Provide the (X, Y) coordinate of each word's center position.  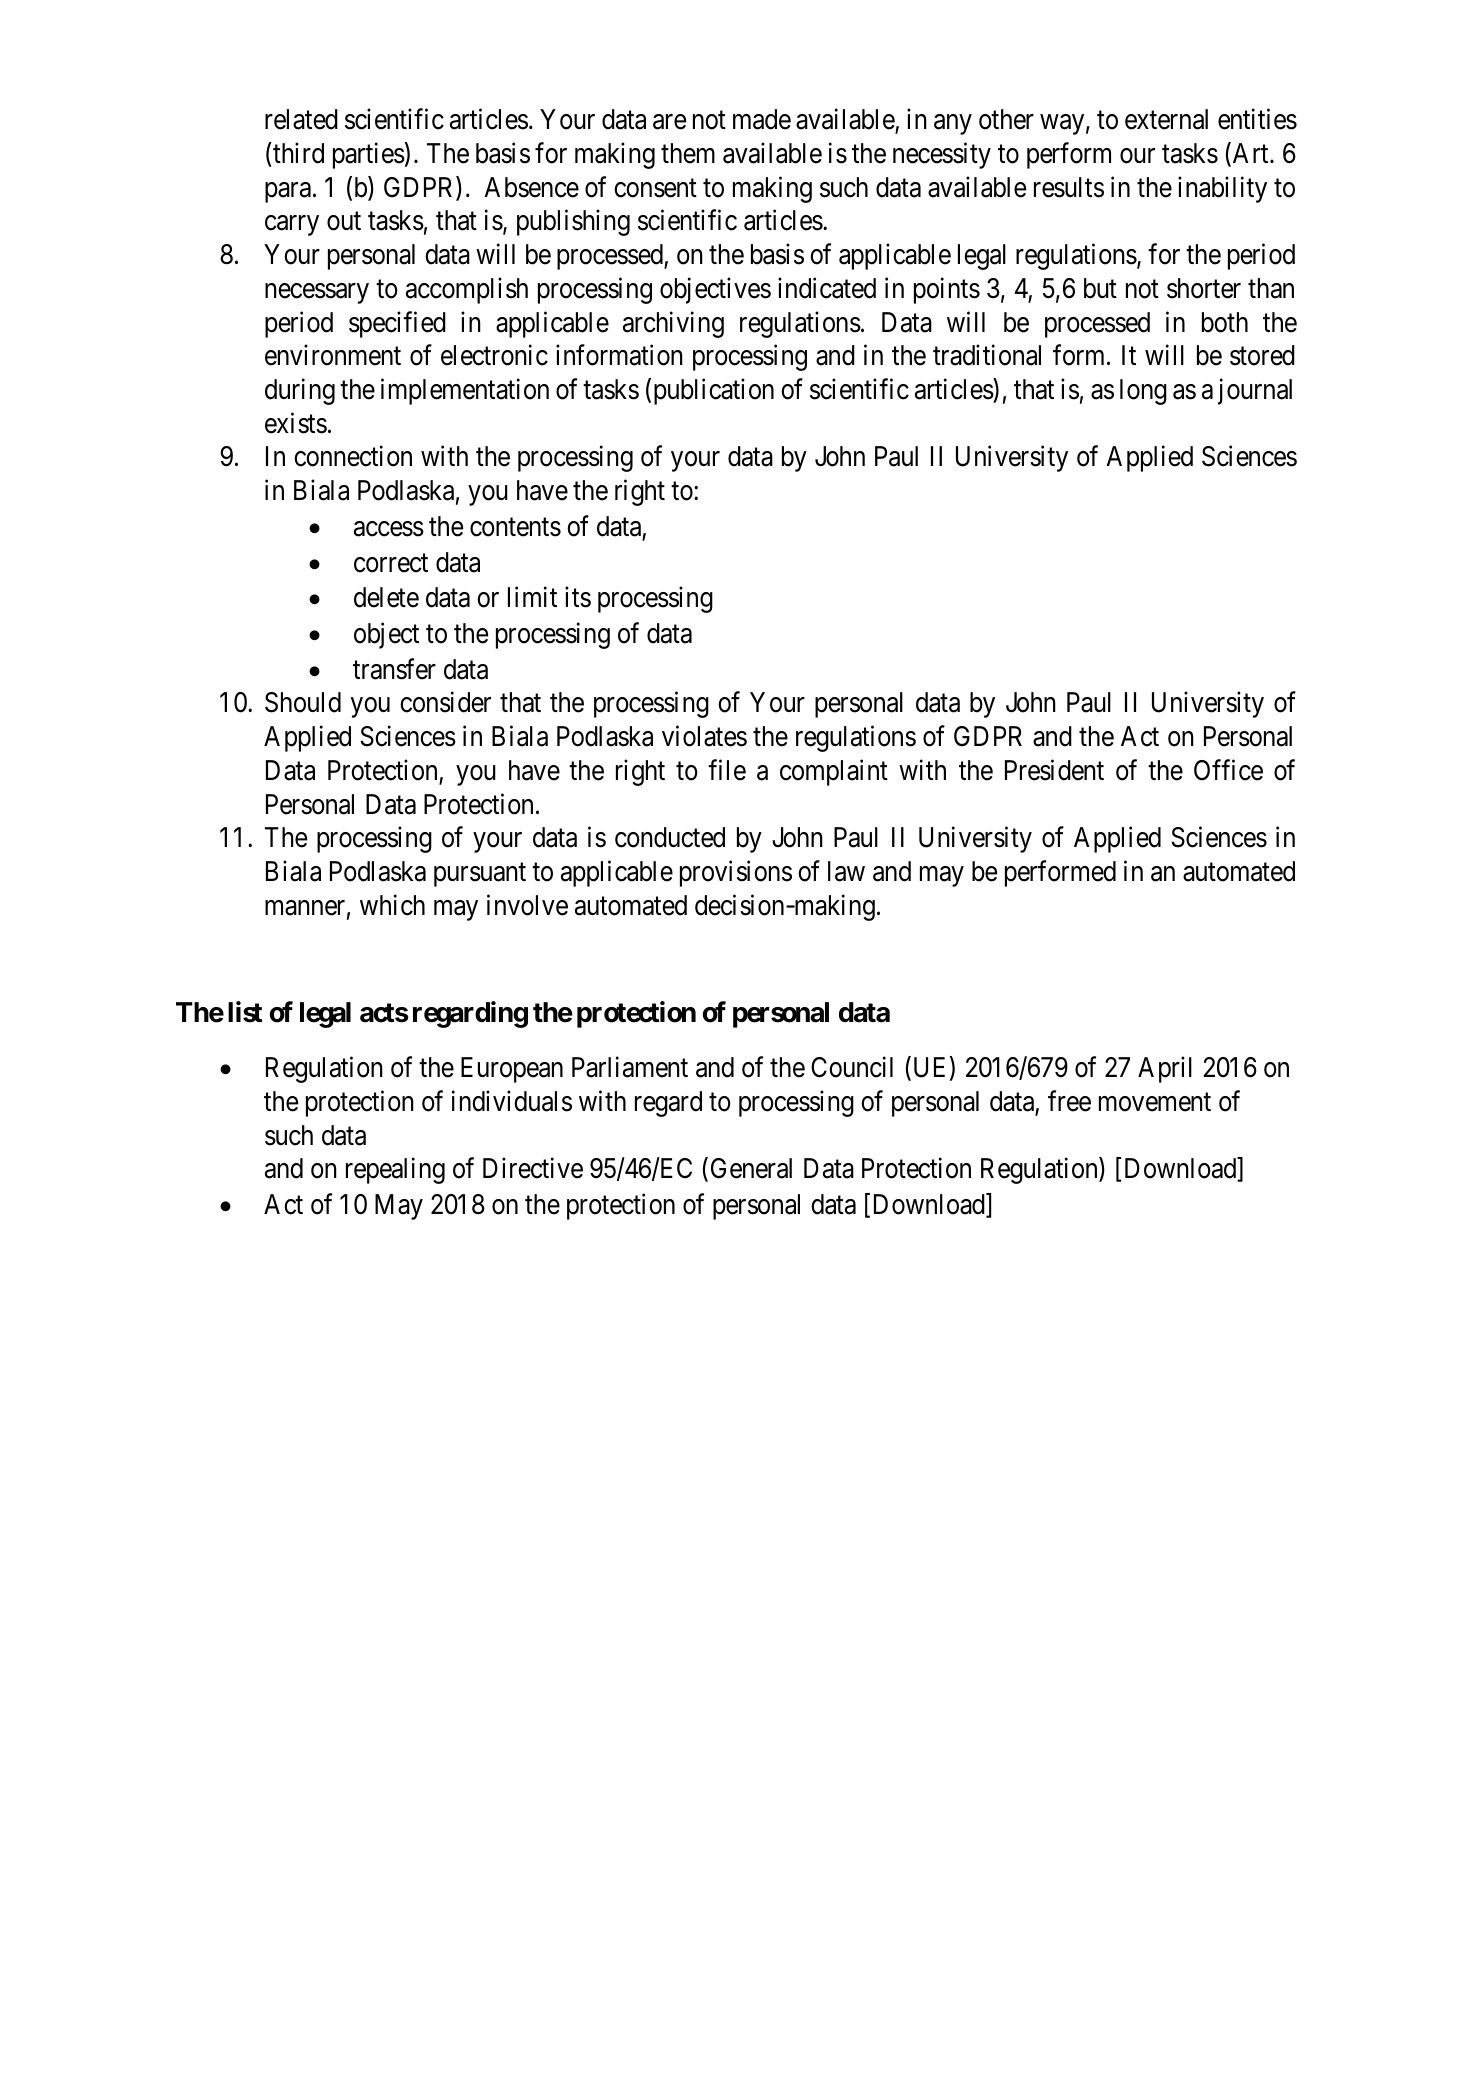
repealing (395, 1171)
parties (369, 155)
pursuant (480, 875)
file (727, 770)
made (762, 119)
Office (1228, 770)
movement (1155, 1102)
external (1166, 119)
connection (353, 456)
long (1143, 392)
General (751, 1168)
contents (515, 527)
